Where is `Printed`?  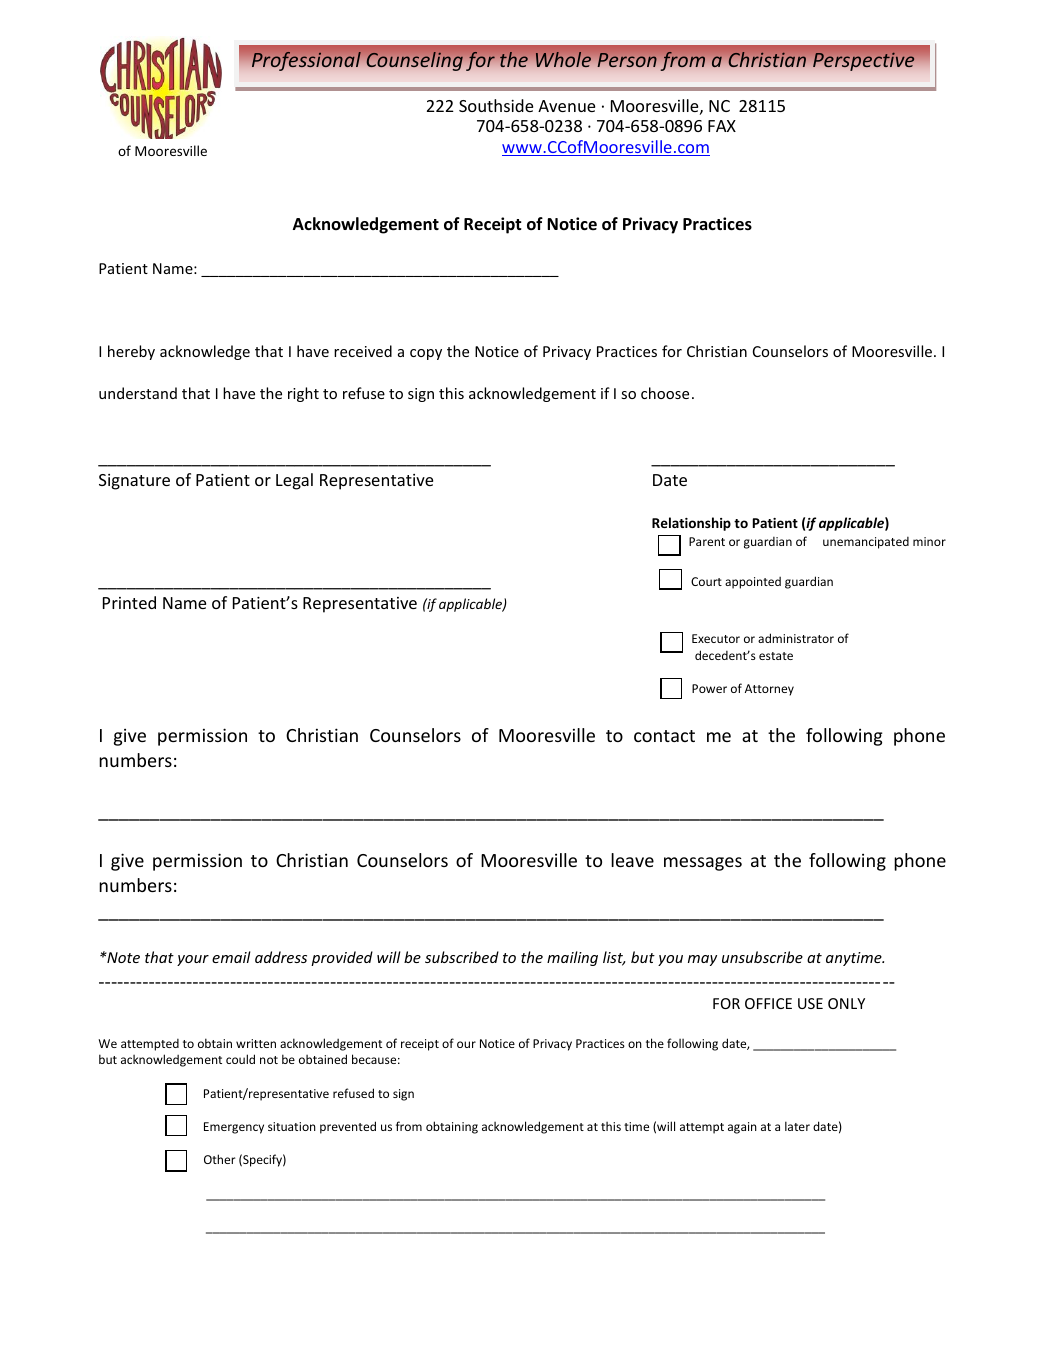 Printed is located at coordinates (129, 602).
